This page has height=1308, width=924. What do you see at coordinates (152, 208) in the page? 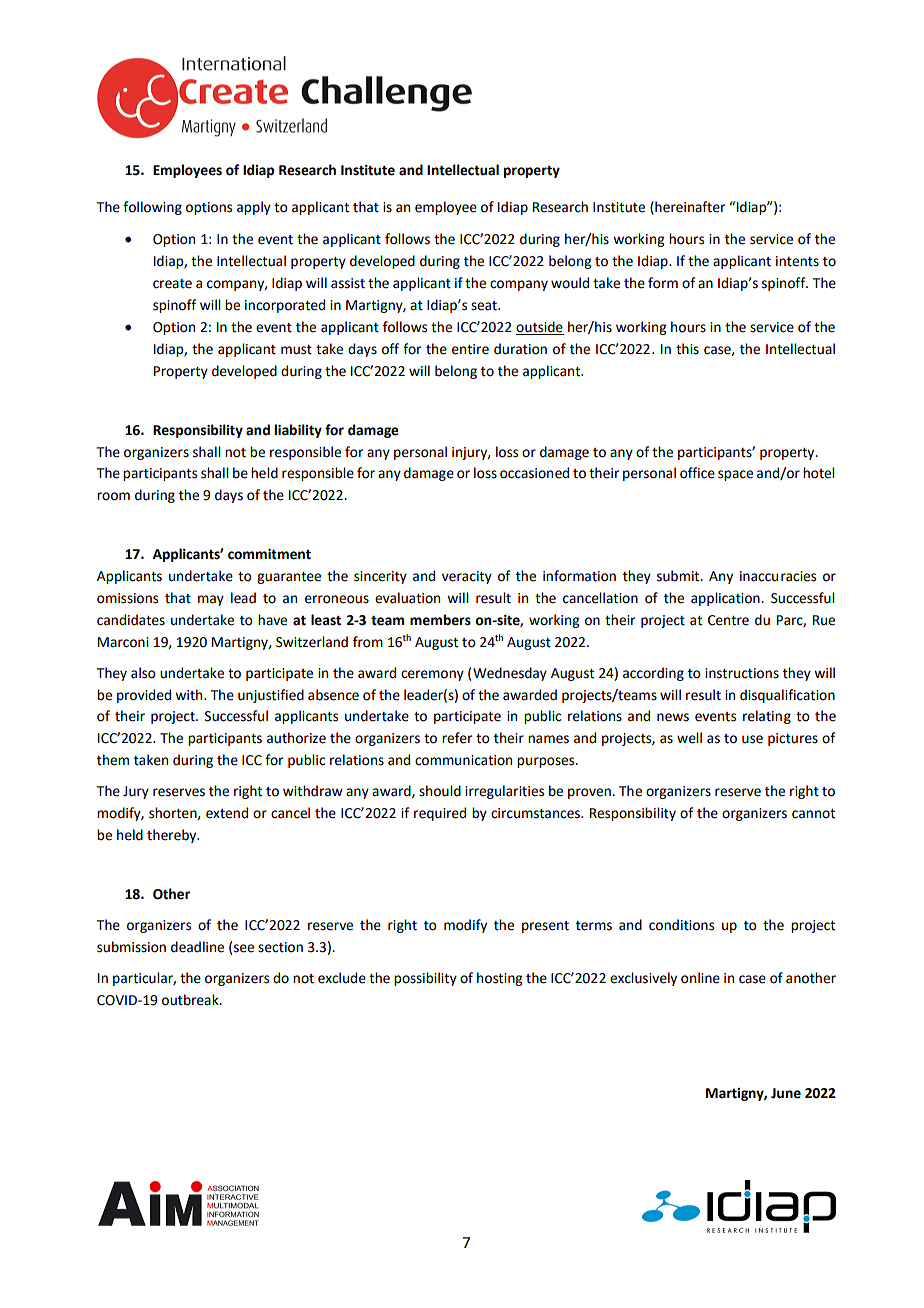
I see `following` at bounding box center [152, 208].
